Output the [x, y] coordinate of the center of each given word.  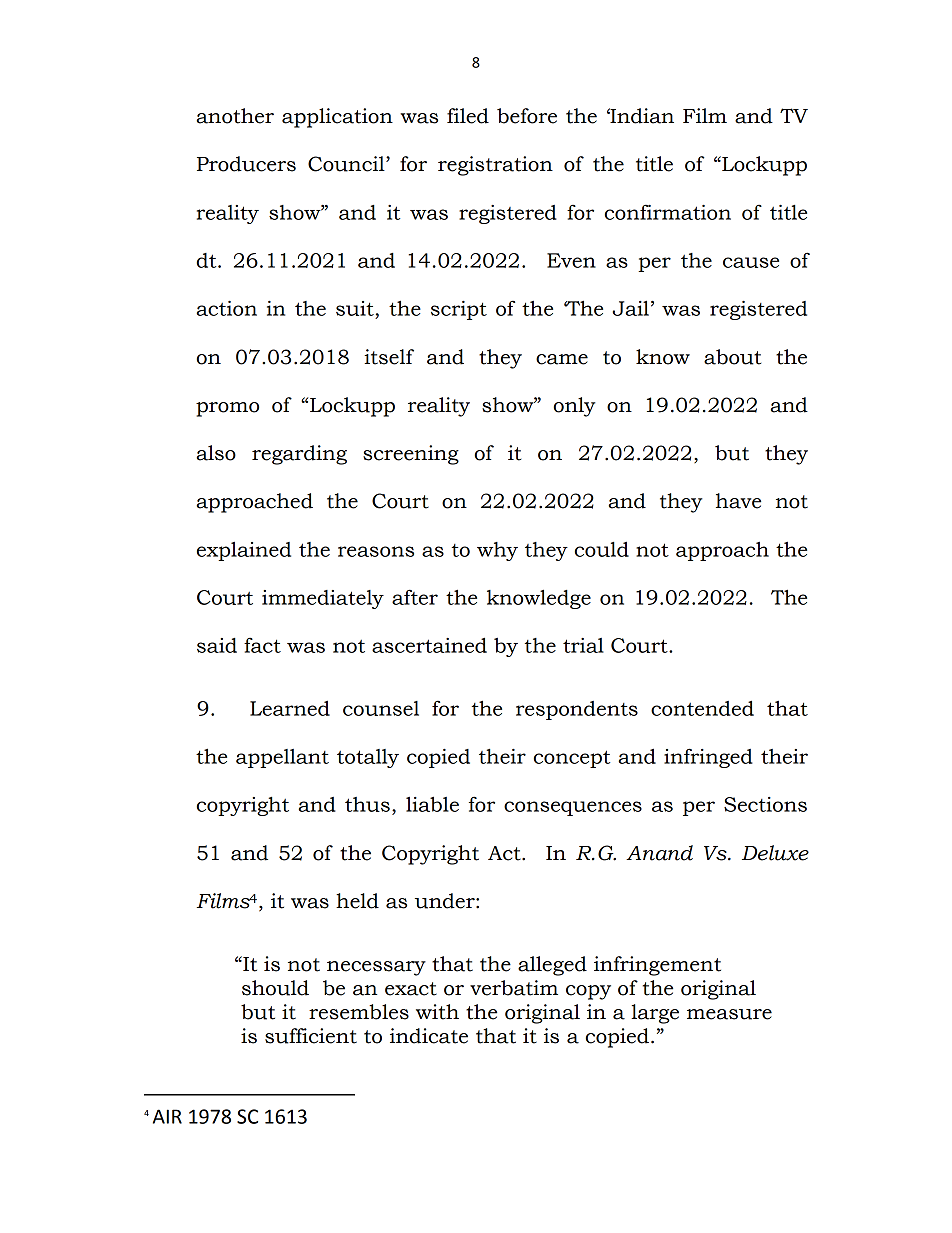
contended [702, 708]
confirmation [668, 212]
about [732, 357]
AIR [167, 1116]
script [459, 310]
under [446, 901]
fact [262, 645]
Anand [659, 853]
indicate [429, 1036]
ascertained [429, 645]
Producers [246, 164]
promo [227, 409]
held [357, 901]
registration [495, 166]
